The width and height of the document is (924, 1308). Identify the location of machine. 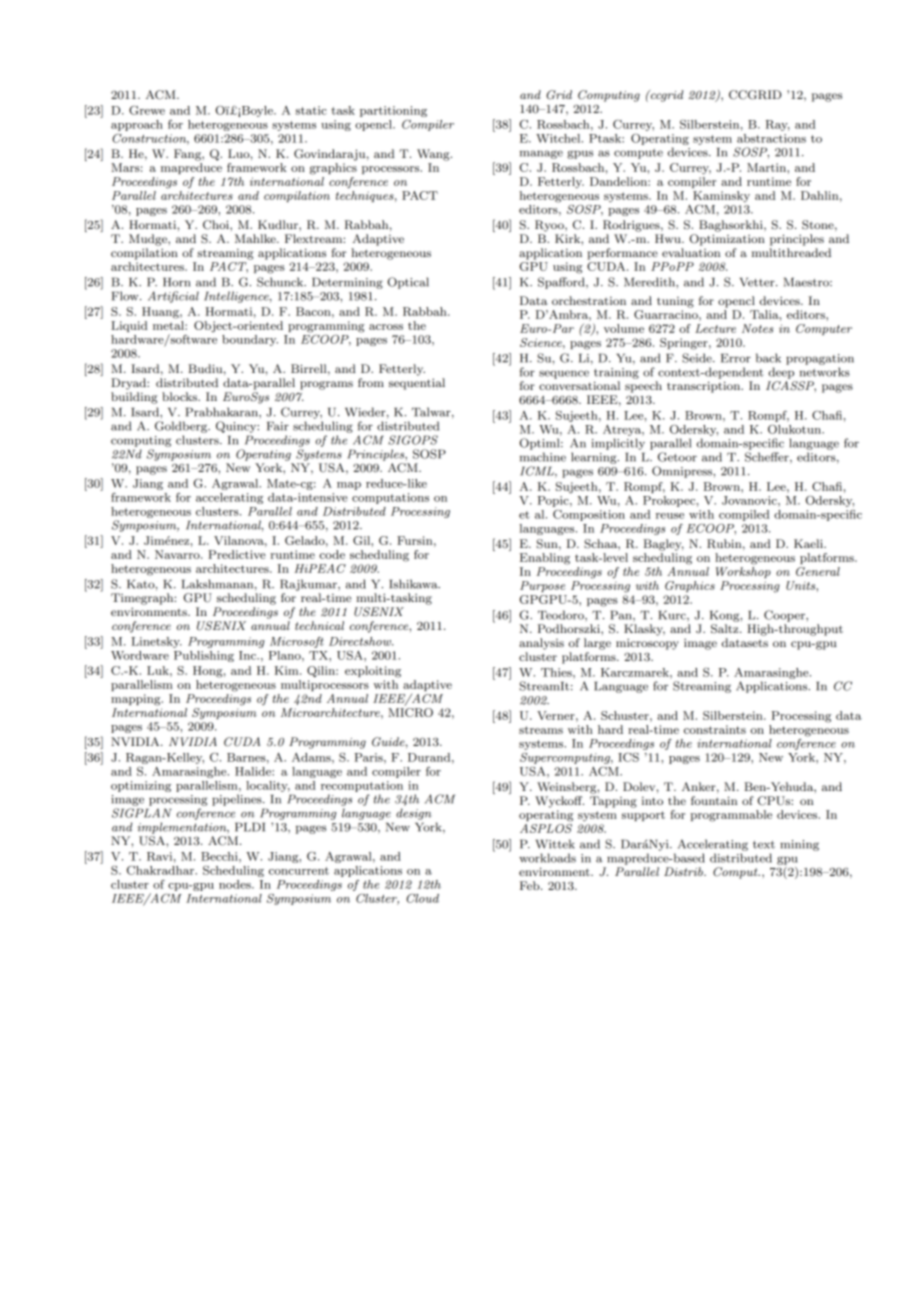
(543, 457).
